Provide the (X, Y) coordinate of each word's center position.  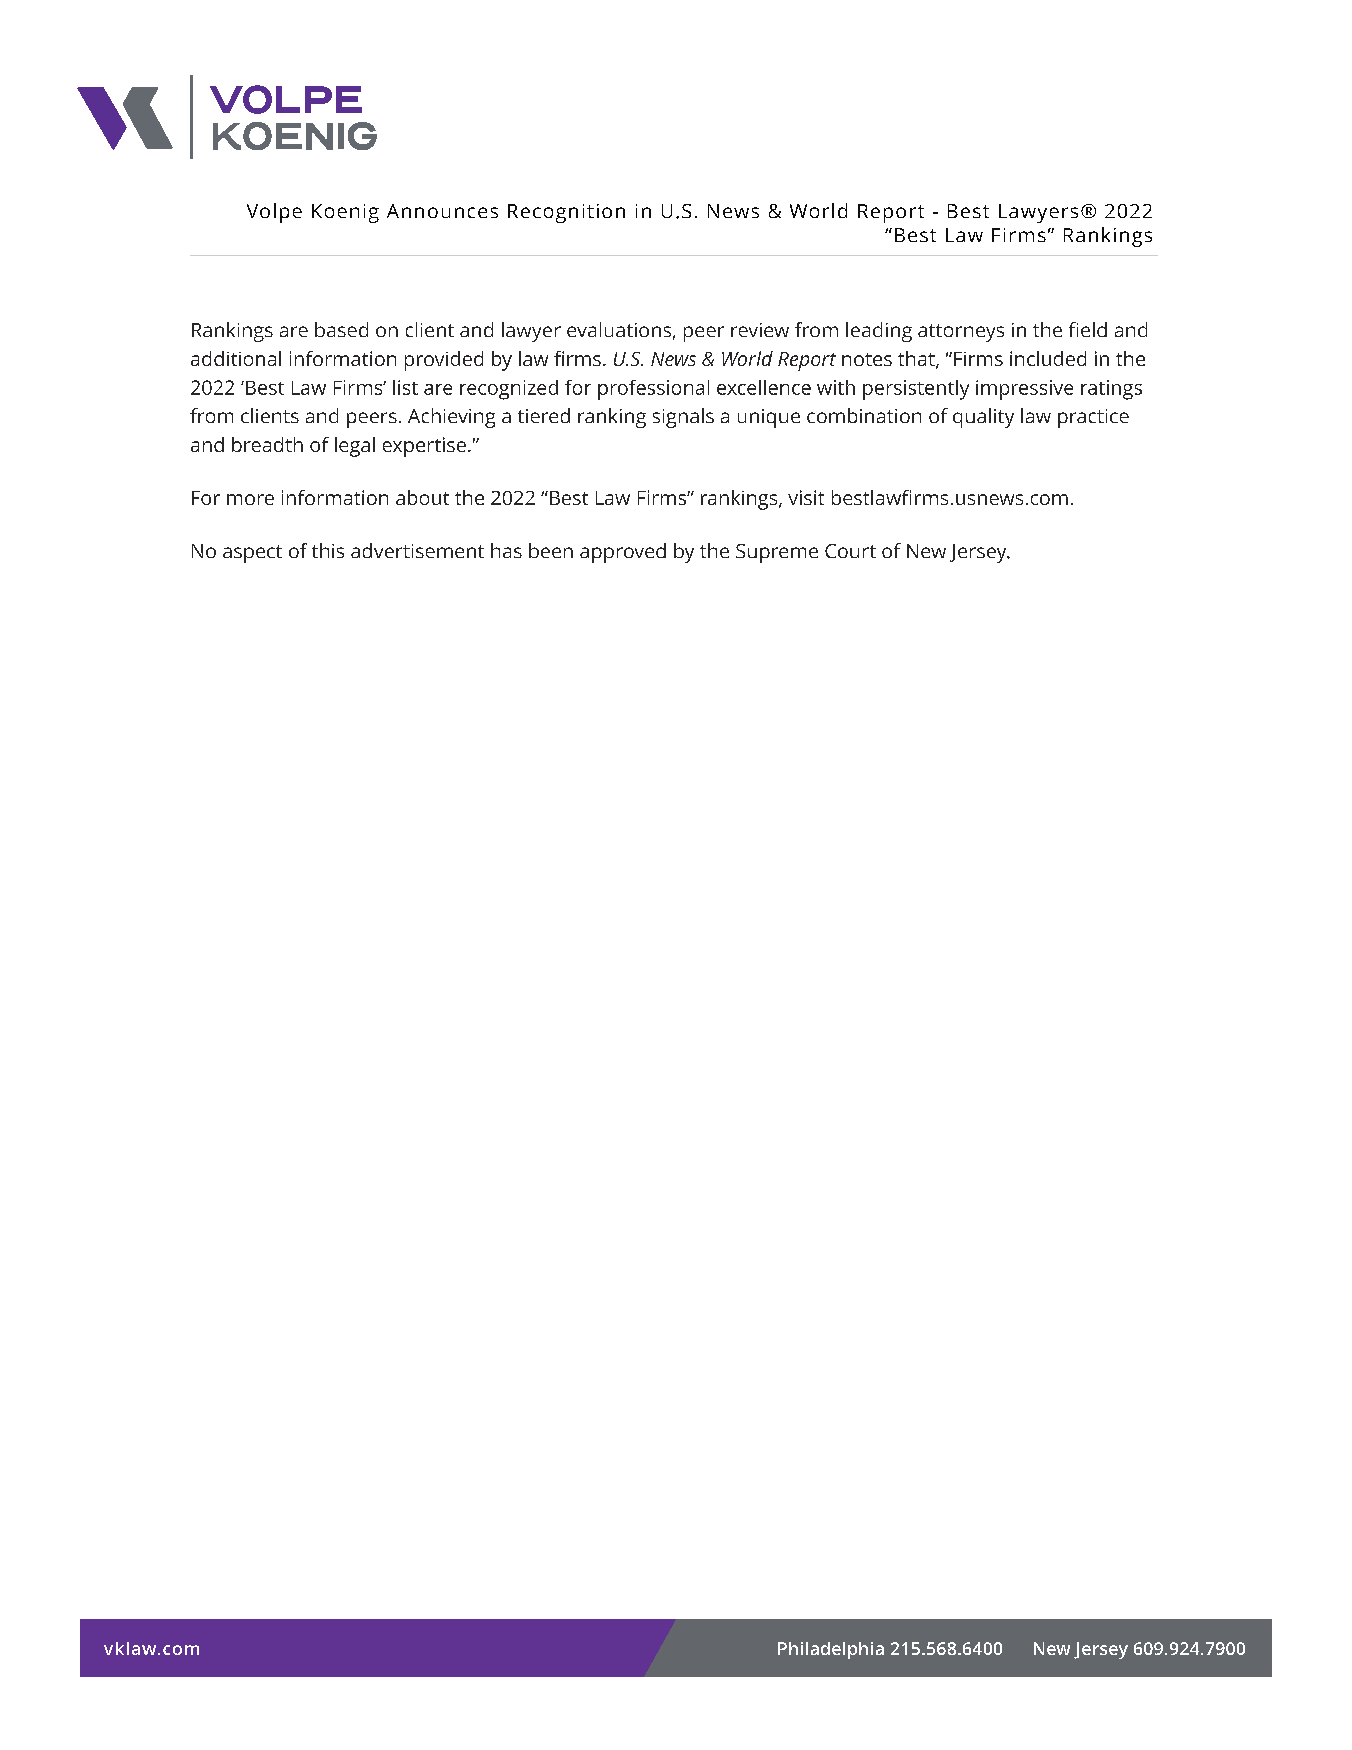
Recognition (566, 213)
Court (850, 551)
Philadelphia (831, 1650)
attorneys (961, 333)
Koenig (345, 213)
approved (623, 553)
